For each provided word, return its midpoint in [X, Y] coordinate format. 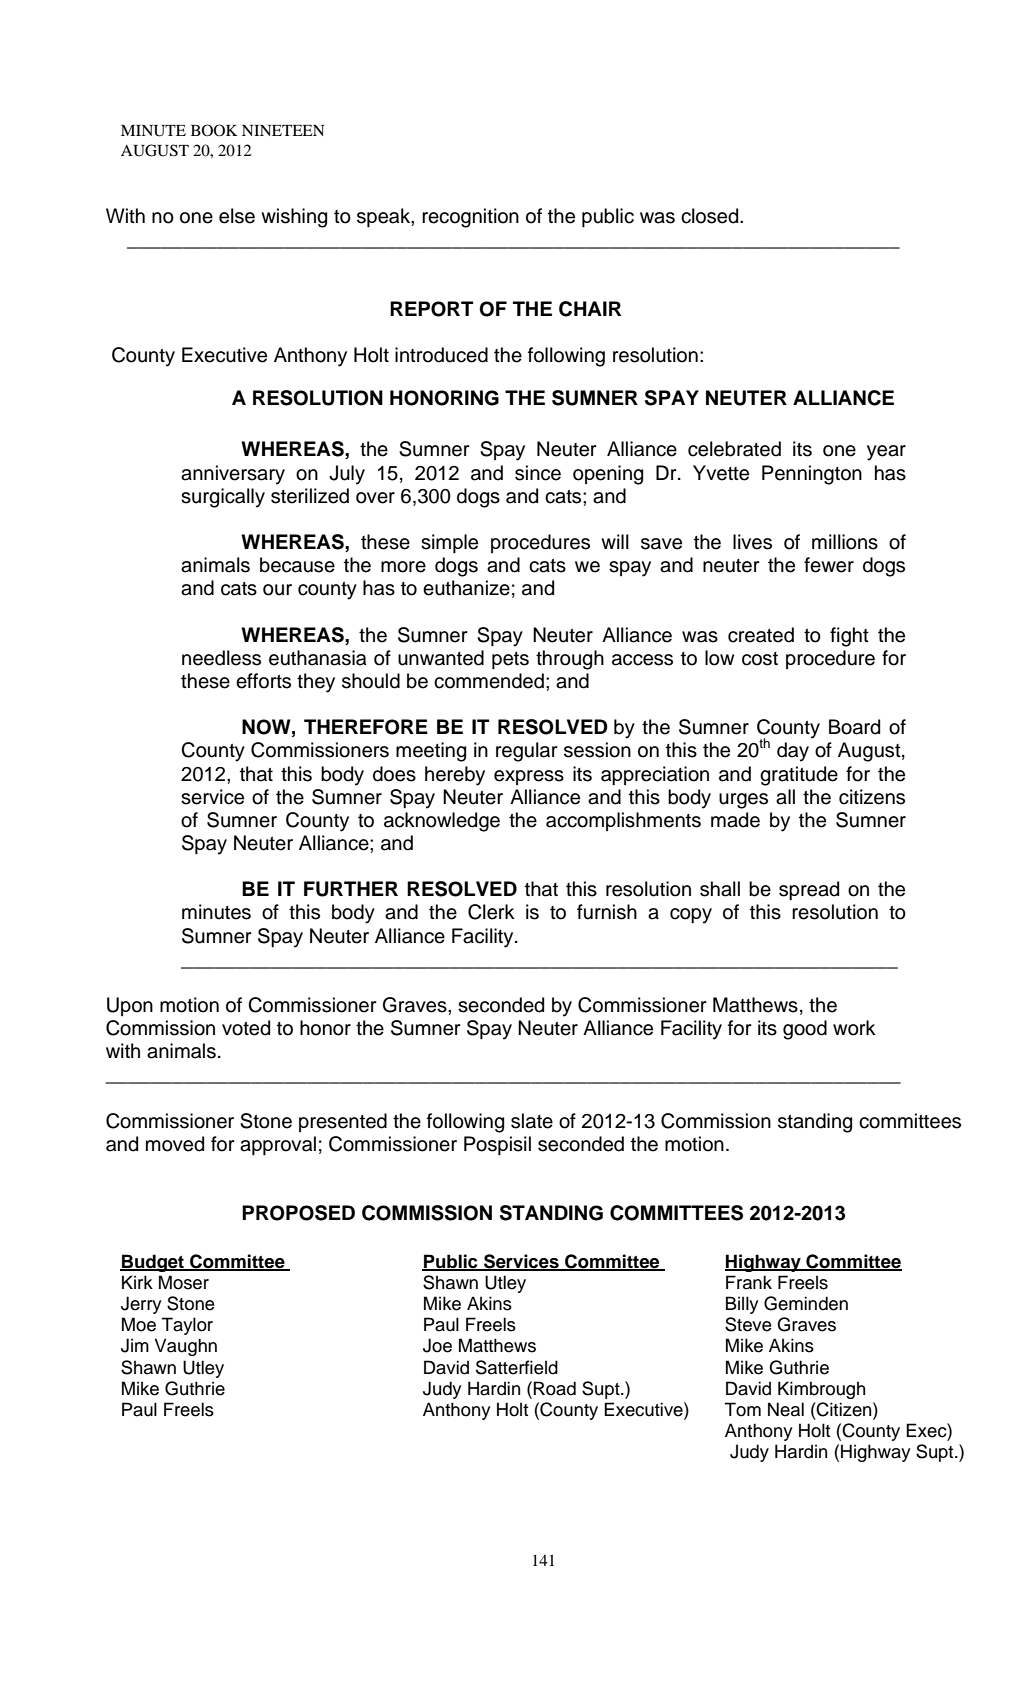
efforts [263, 681]
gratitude [799, 776]
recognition [470, 218]
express [529, 777]
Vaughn [186, 1347]
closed [711, 216]
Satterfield [517, 1367]
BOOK [214, 130]
